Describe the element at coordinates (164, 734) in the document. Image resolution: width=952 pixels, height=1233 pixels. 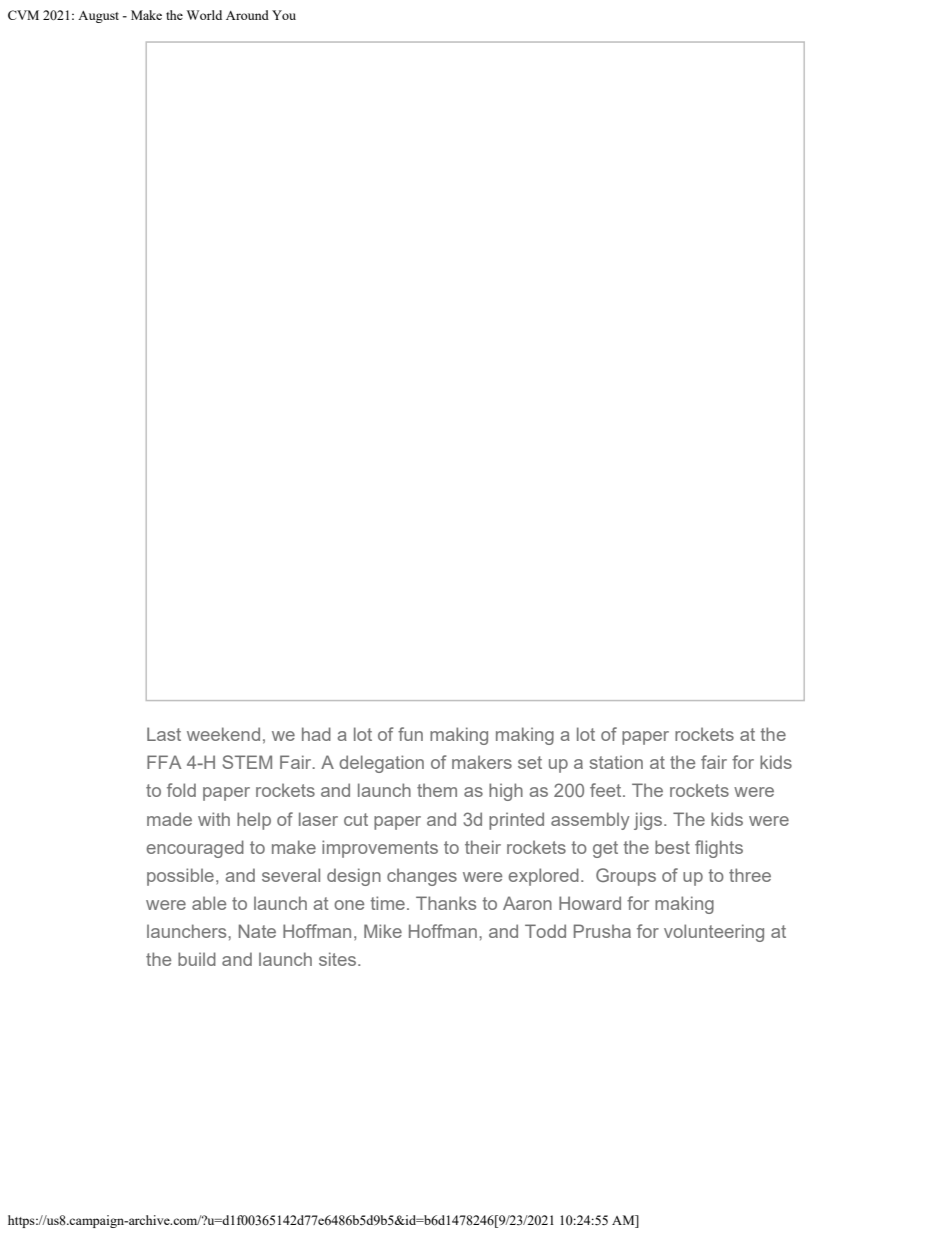
I see `Last` at that location.
